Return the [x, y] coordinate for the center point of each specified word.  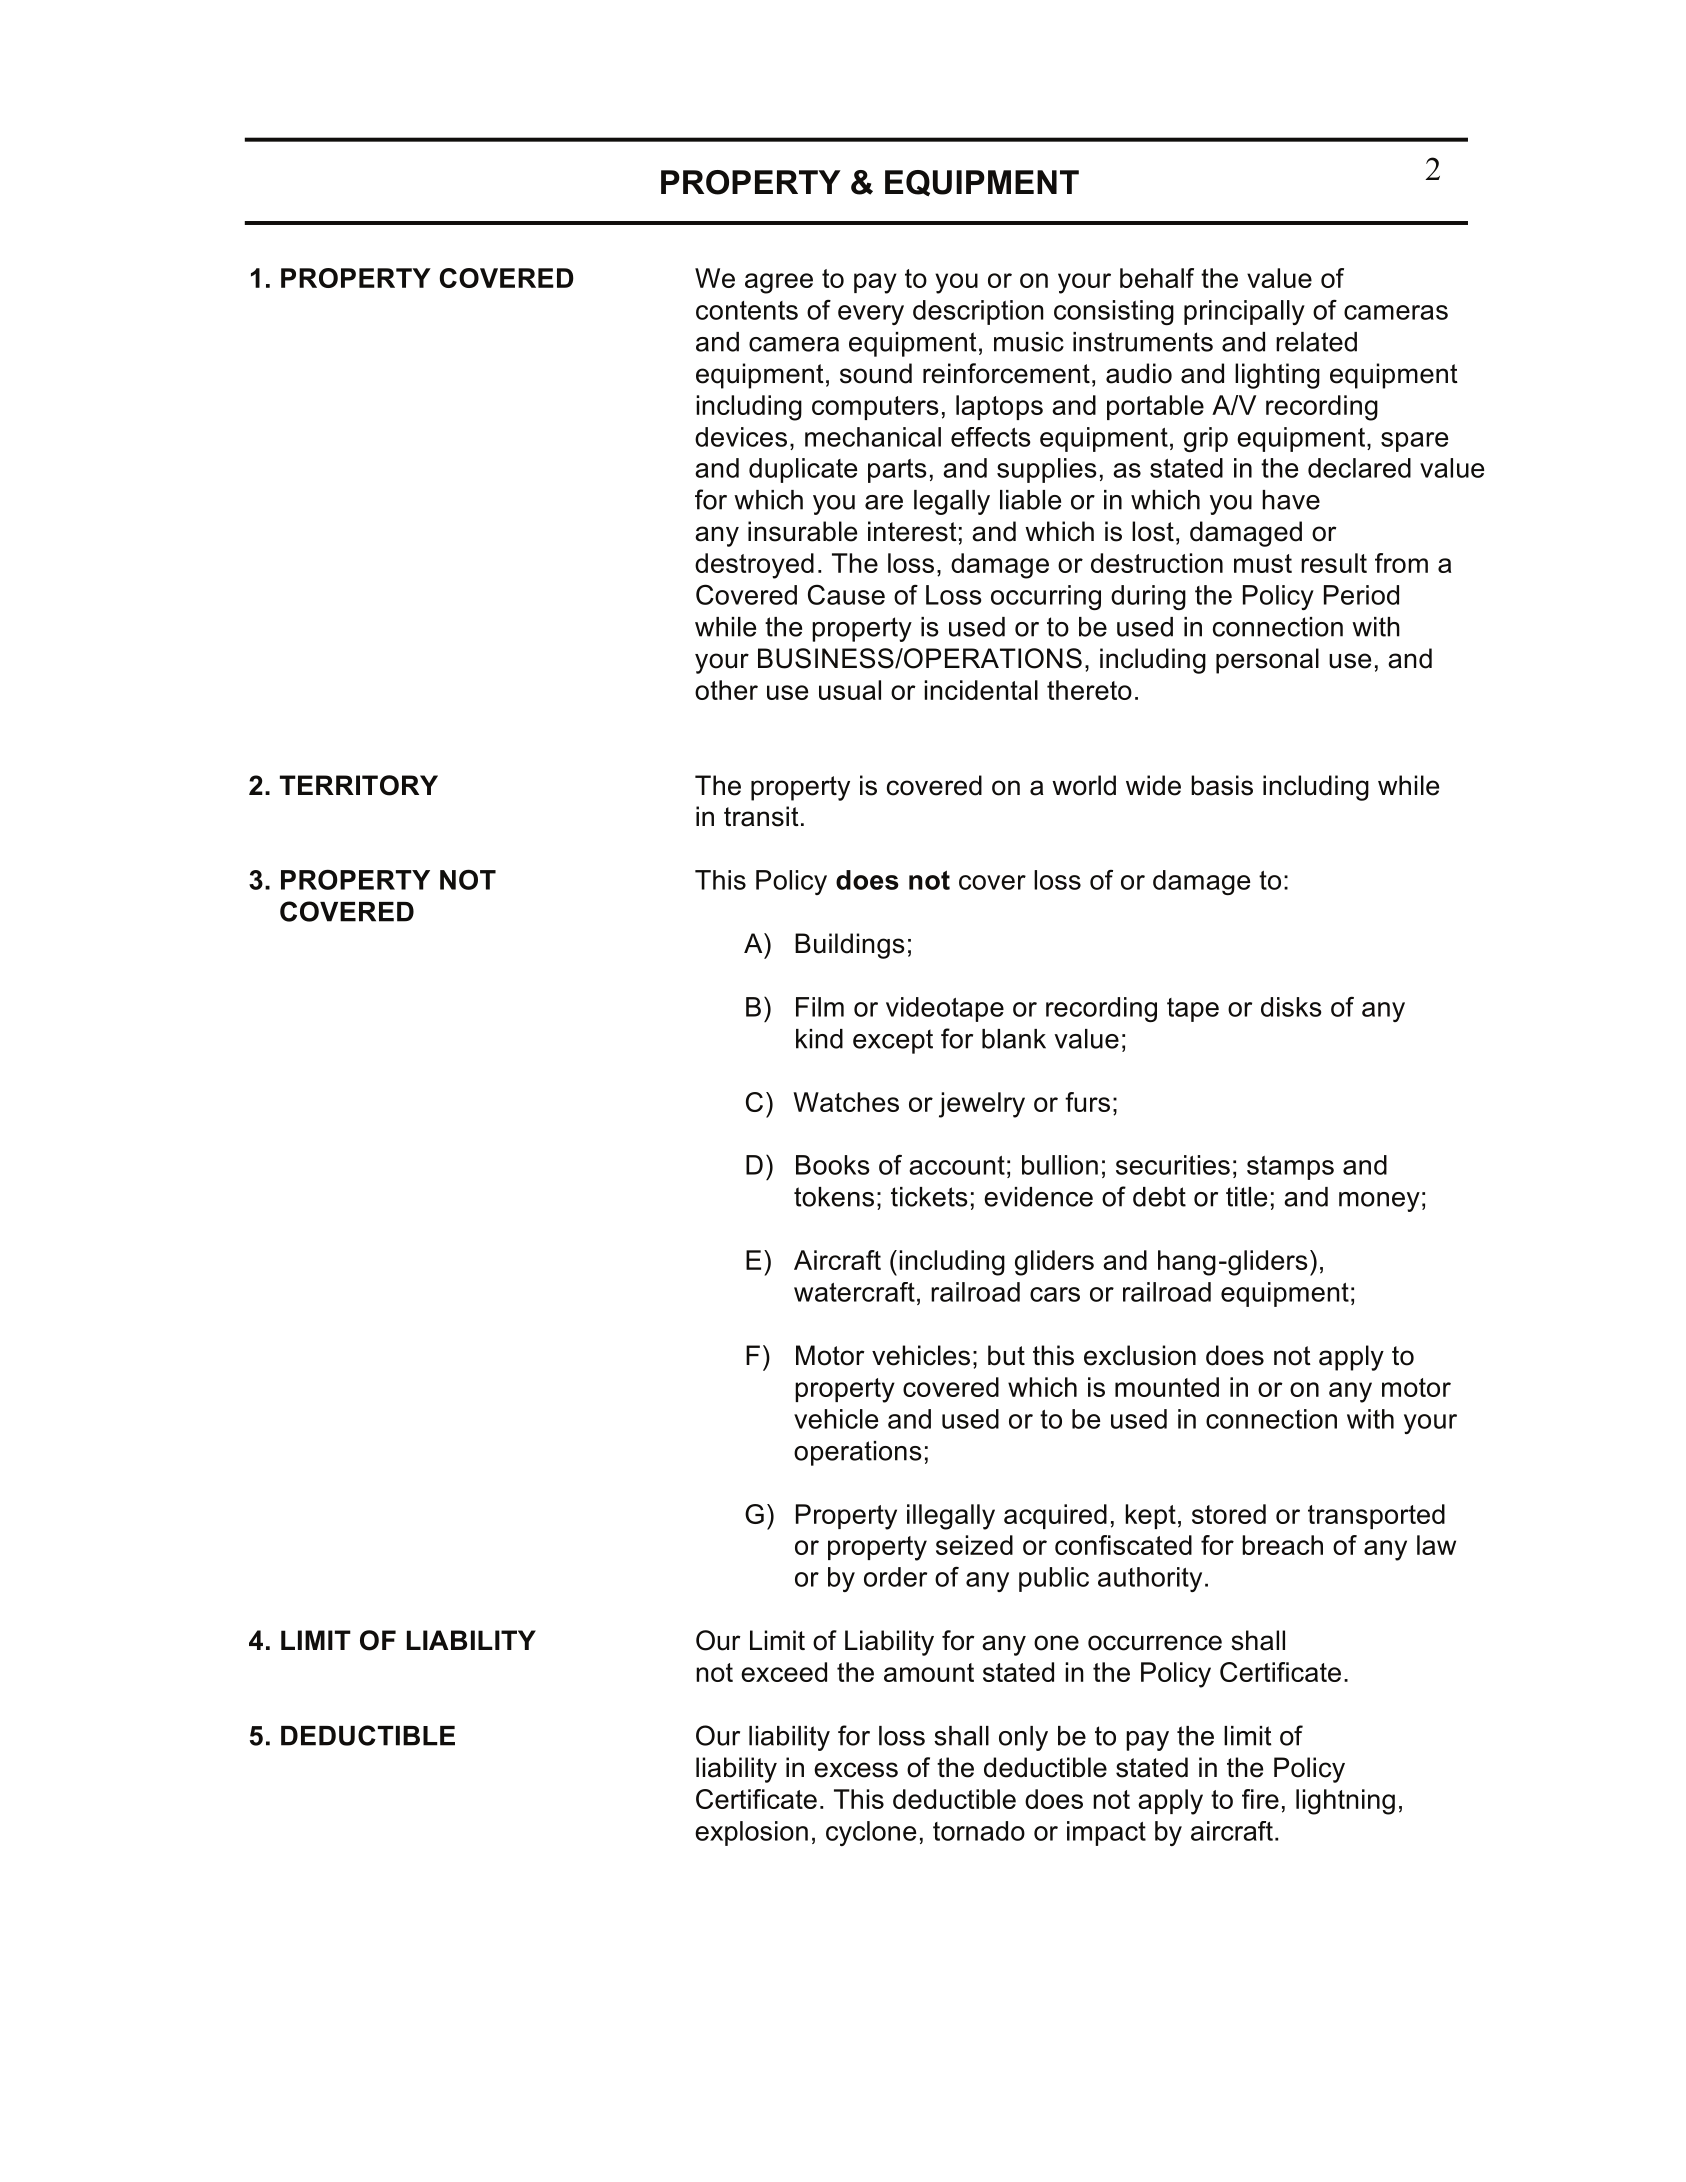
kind [819, 1039]
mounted [1167, 1387]
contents [747, 310]
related [1316, 342]
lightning [1345, 1802]
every [871, 315]
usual [850, 690]
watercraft [854, 1292]
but [1006, 1355]
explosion [751, 1833]
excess [856, 1770]
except [893, 1041]
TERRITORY [359, 785]
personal [1267, 661]
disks [1291, 1007]
